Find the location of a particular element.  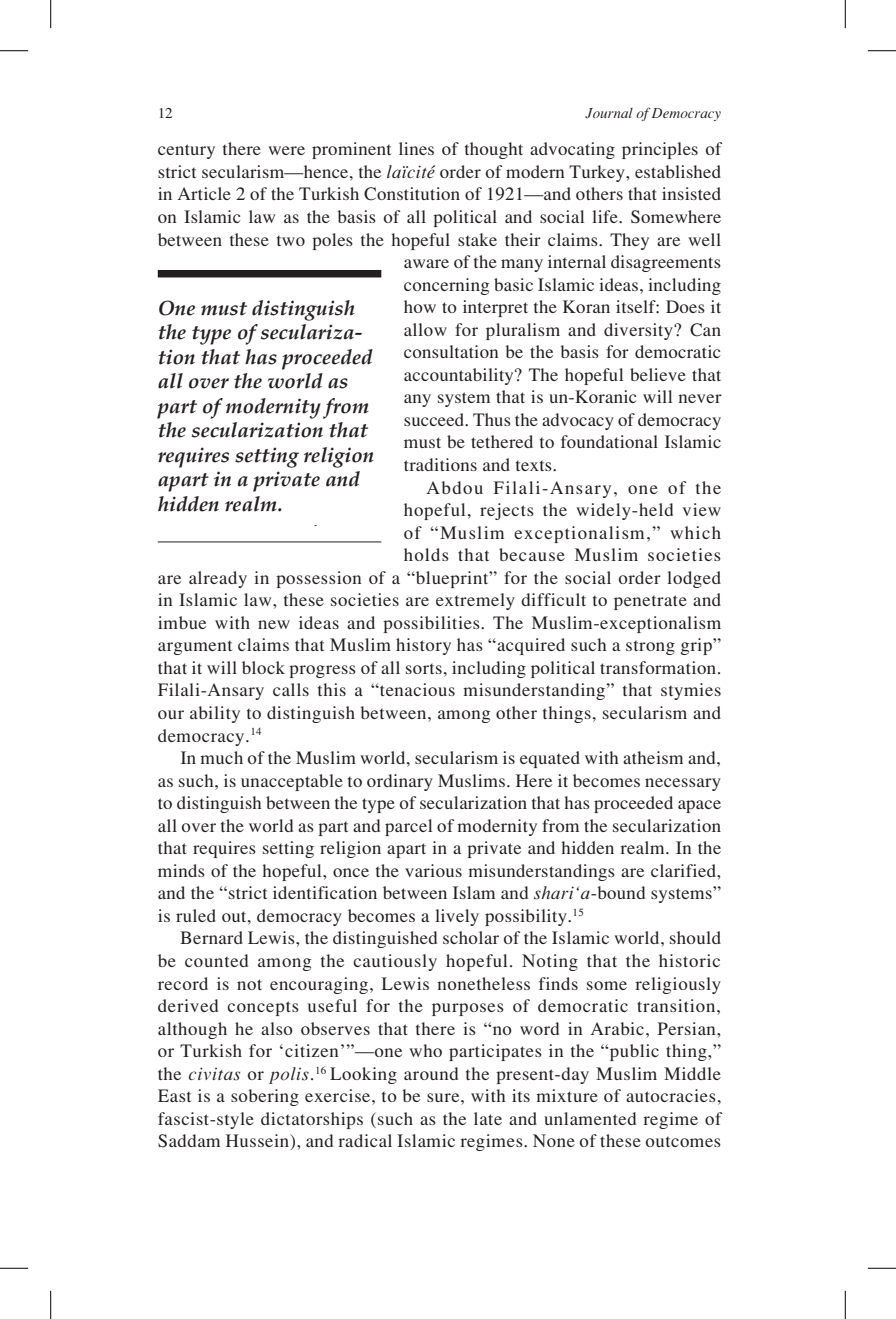

minds is located at coordinates (181, 870).
